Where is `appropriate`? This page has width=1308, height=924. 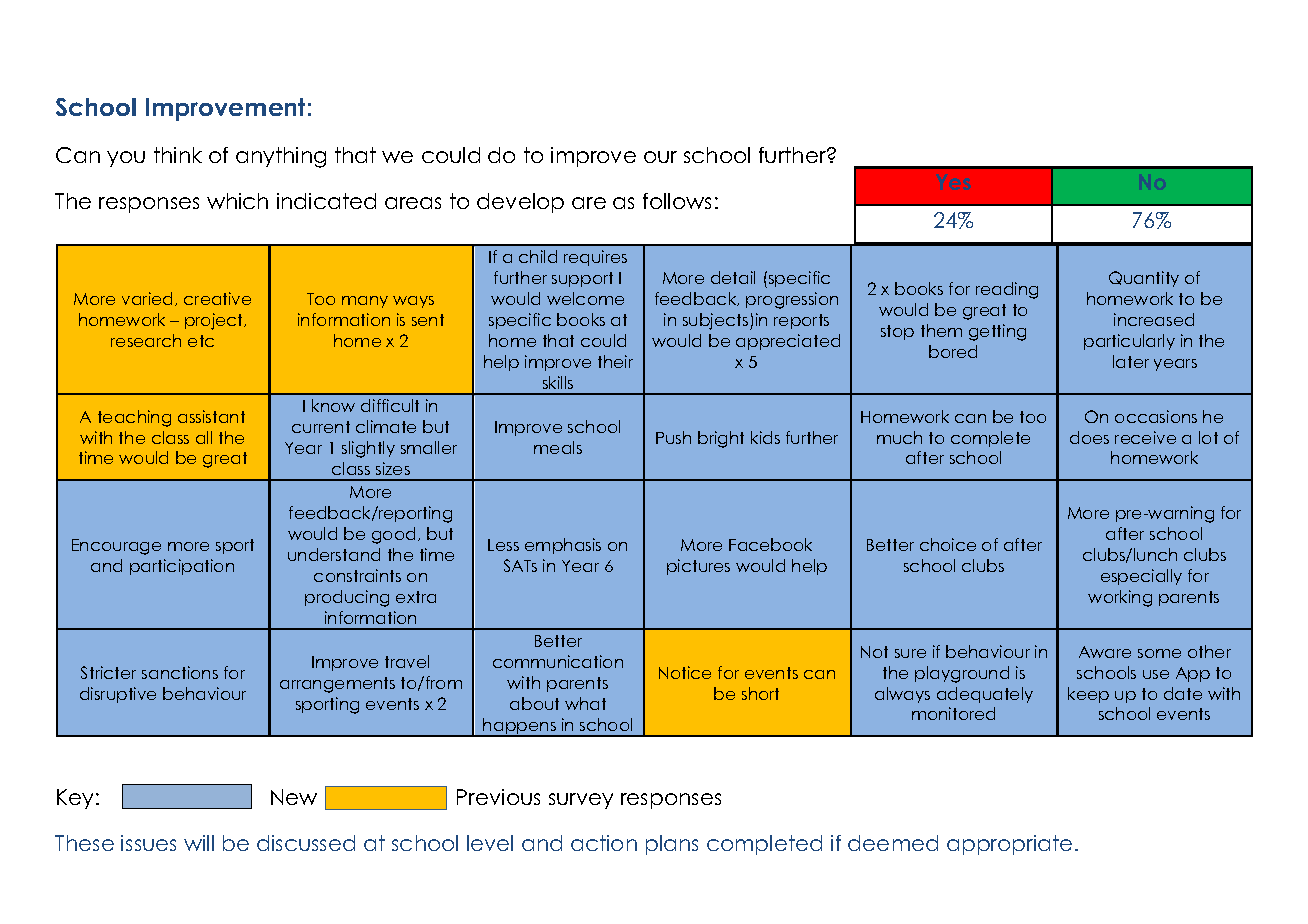 appropriate is located at coordinates (1009, 845).
